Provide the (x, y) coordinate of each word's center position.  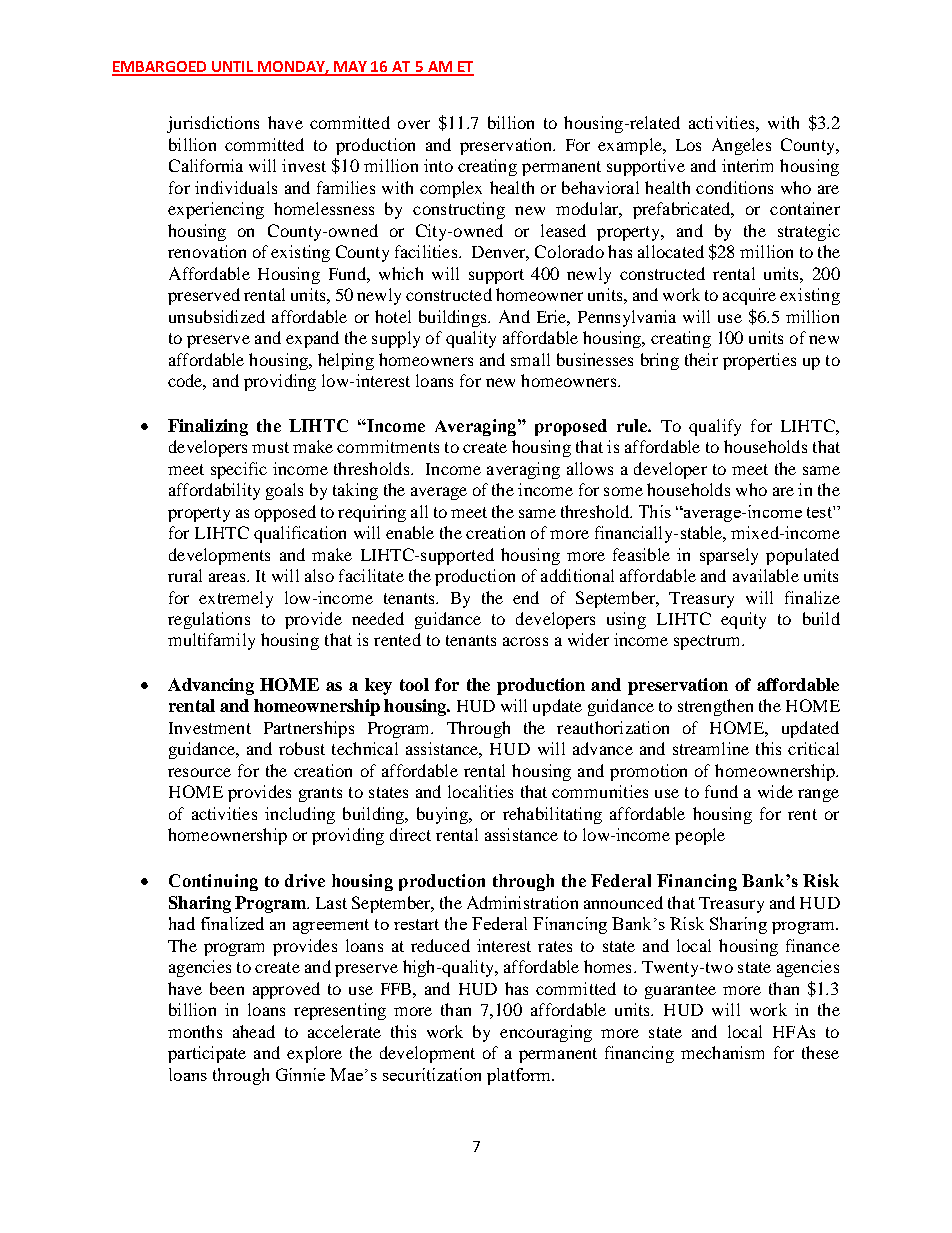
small (530, 359)
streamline (711, 748)
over (414, 124)
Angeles (741, 146)
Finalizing (208, 427)
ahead (254, 1031)
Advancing (211, 686)
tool (414, 684)
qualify (715, 427)
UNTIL (232, 68)
